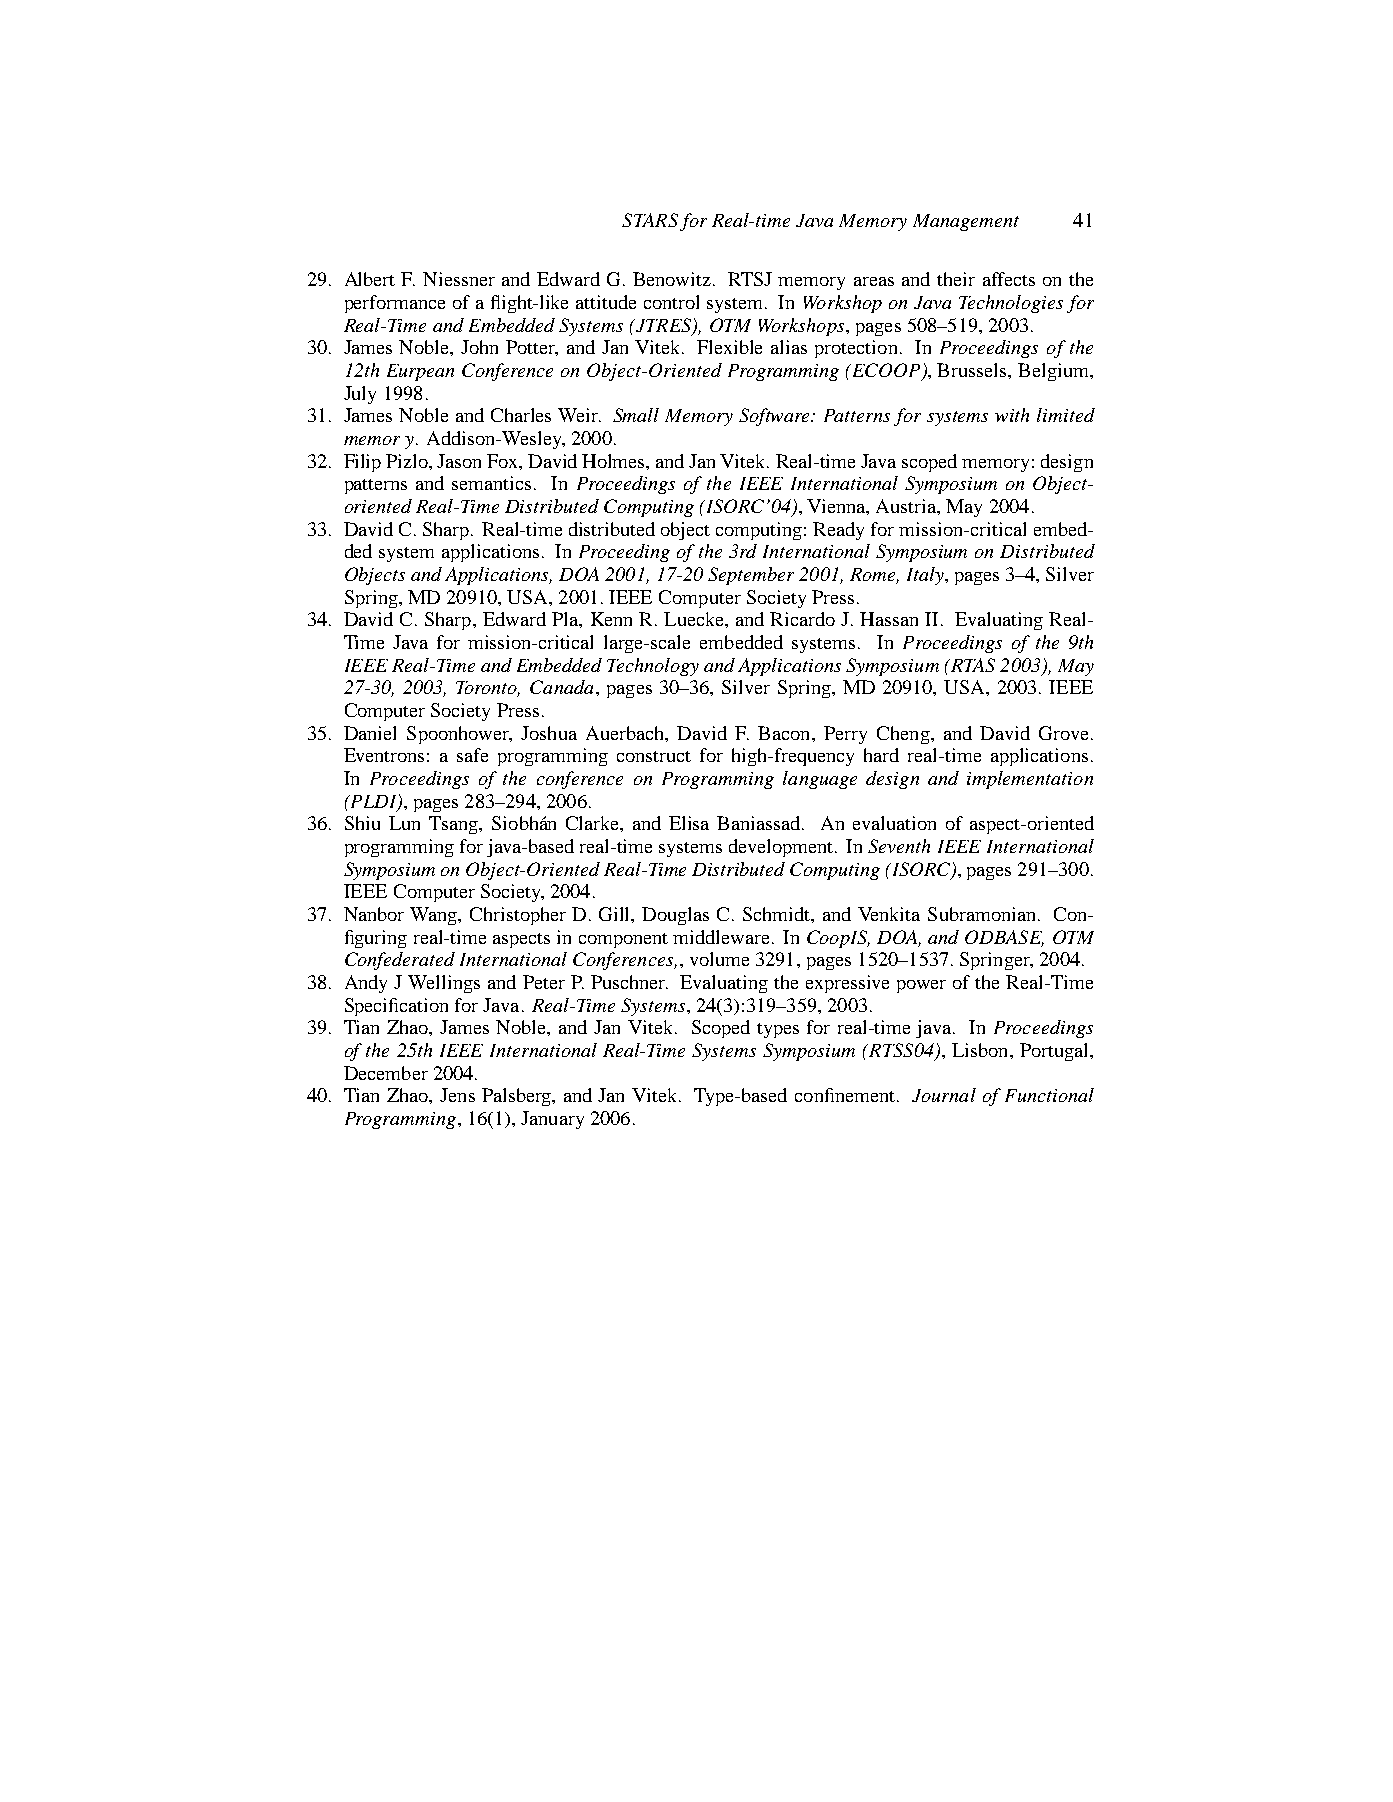 This image has width=1393, height=1802. Describe the element at coordinates (488, 689) in the image. I see `Toronto` at that location.
